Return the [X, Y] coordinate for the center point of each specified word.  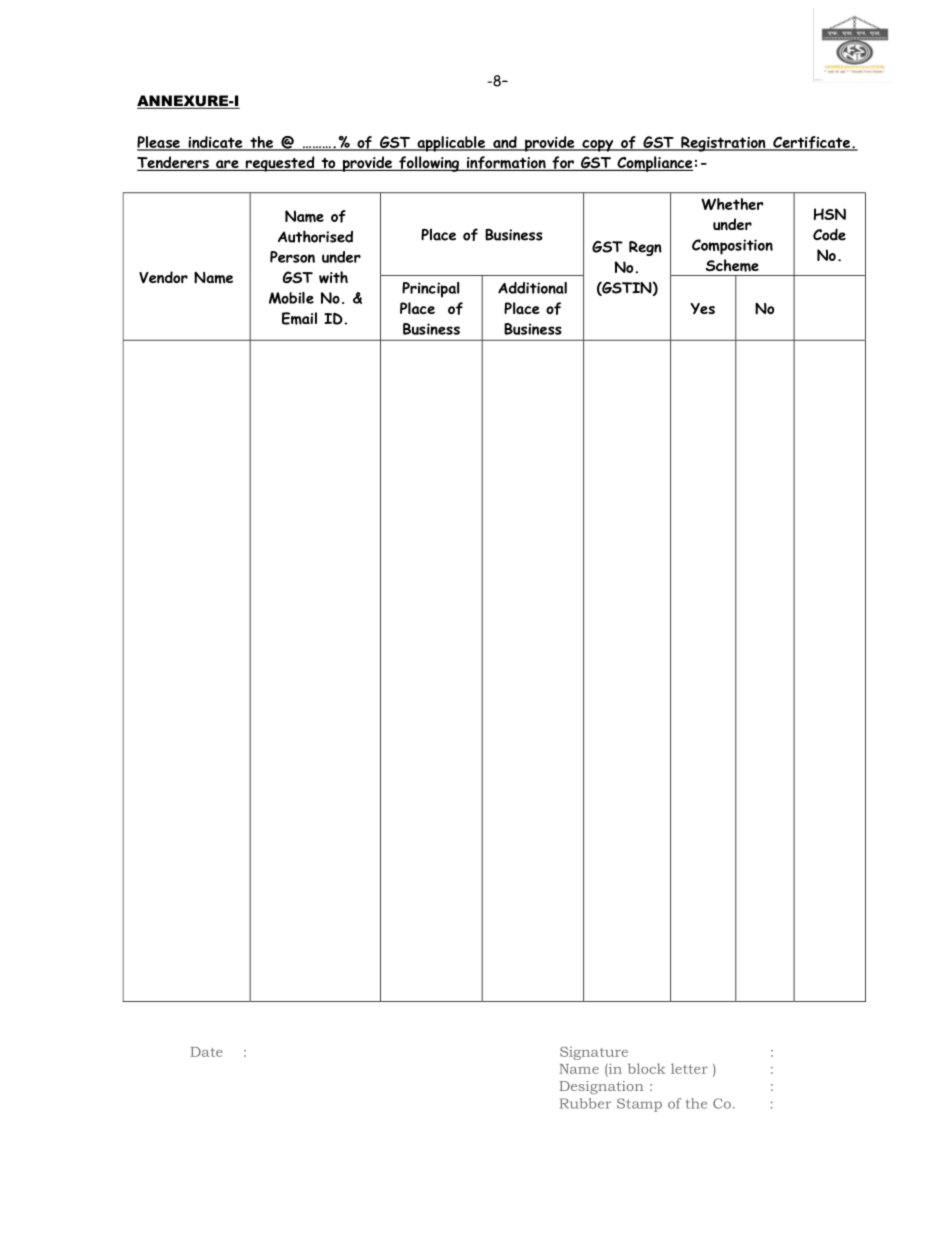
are [227, 165]
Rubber [585, 1103]
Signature [594, 1053]
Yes [703, 308]
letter [689, 1068]
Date [206, 1052]
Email [299, 318]
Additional [532, 288]
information [506, 163]
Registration [723, 144]
